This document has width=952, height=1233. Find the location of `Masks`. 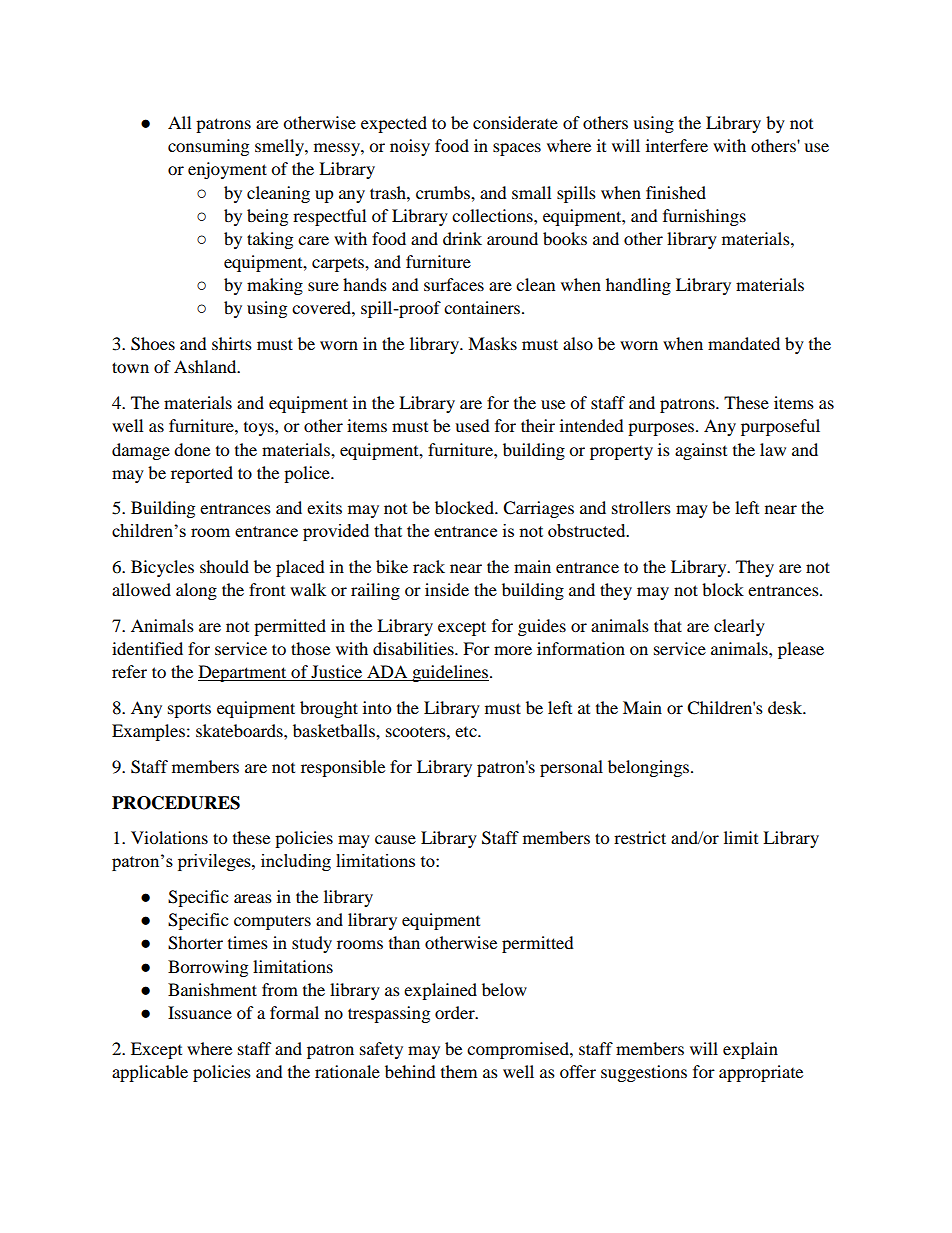

Masks is located at coordinates (492, 343).
